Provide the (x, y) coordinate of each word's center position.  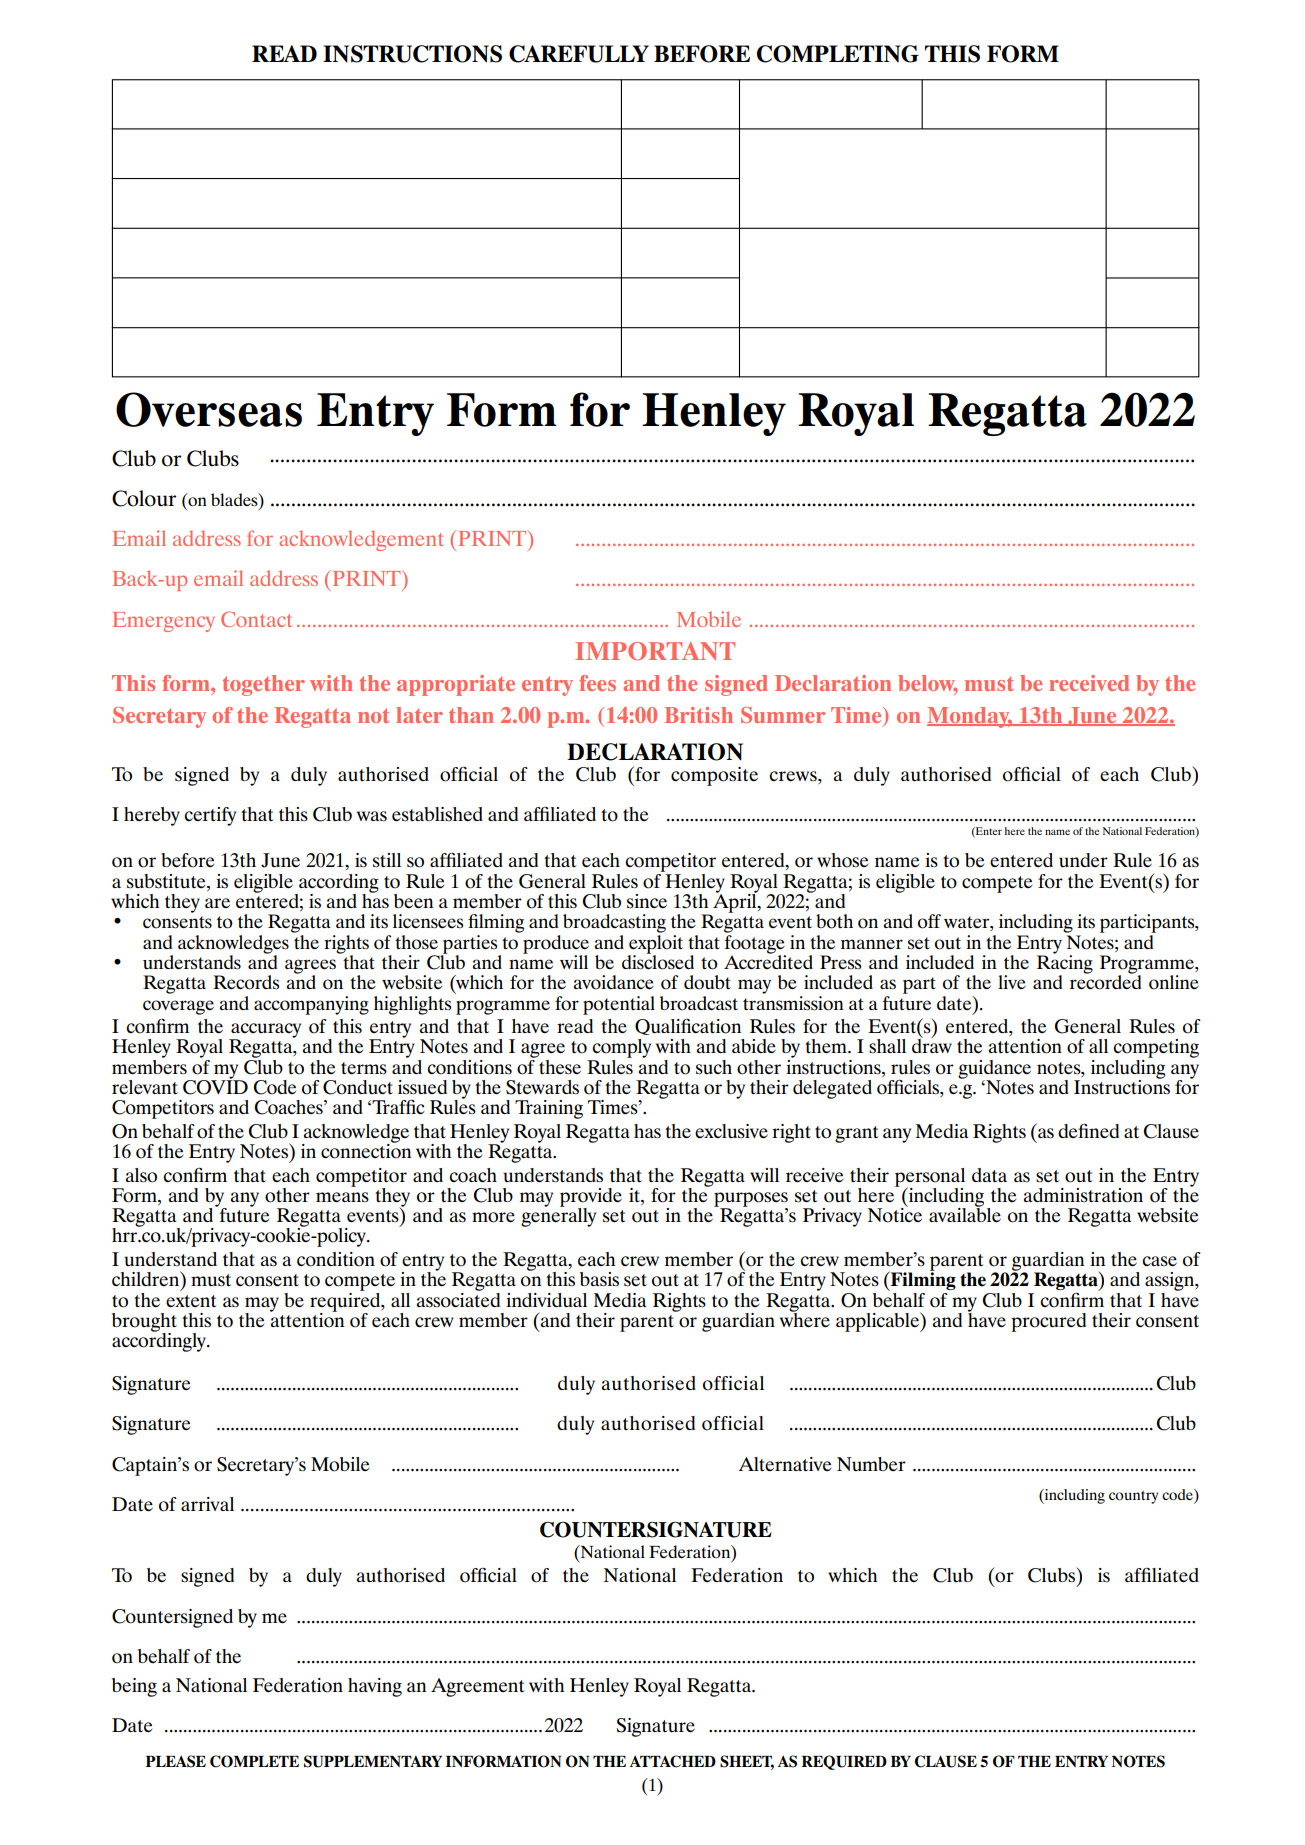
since (647, 901)
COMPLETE (254, 1761)
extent (191, 1301)
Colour (144, 498)
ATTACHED (673, 1761)
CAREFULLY (579, 54)
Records (246, 982)
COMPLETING (838, 54)
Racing (1065, 964)
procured (1048, 1322)
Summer (783, 715)
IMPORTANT (655, 651)
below (928, 684)
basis (599, 1279)
